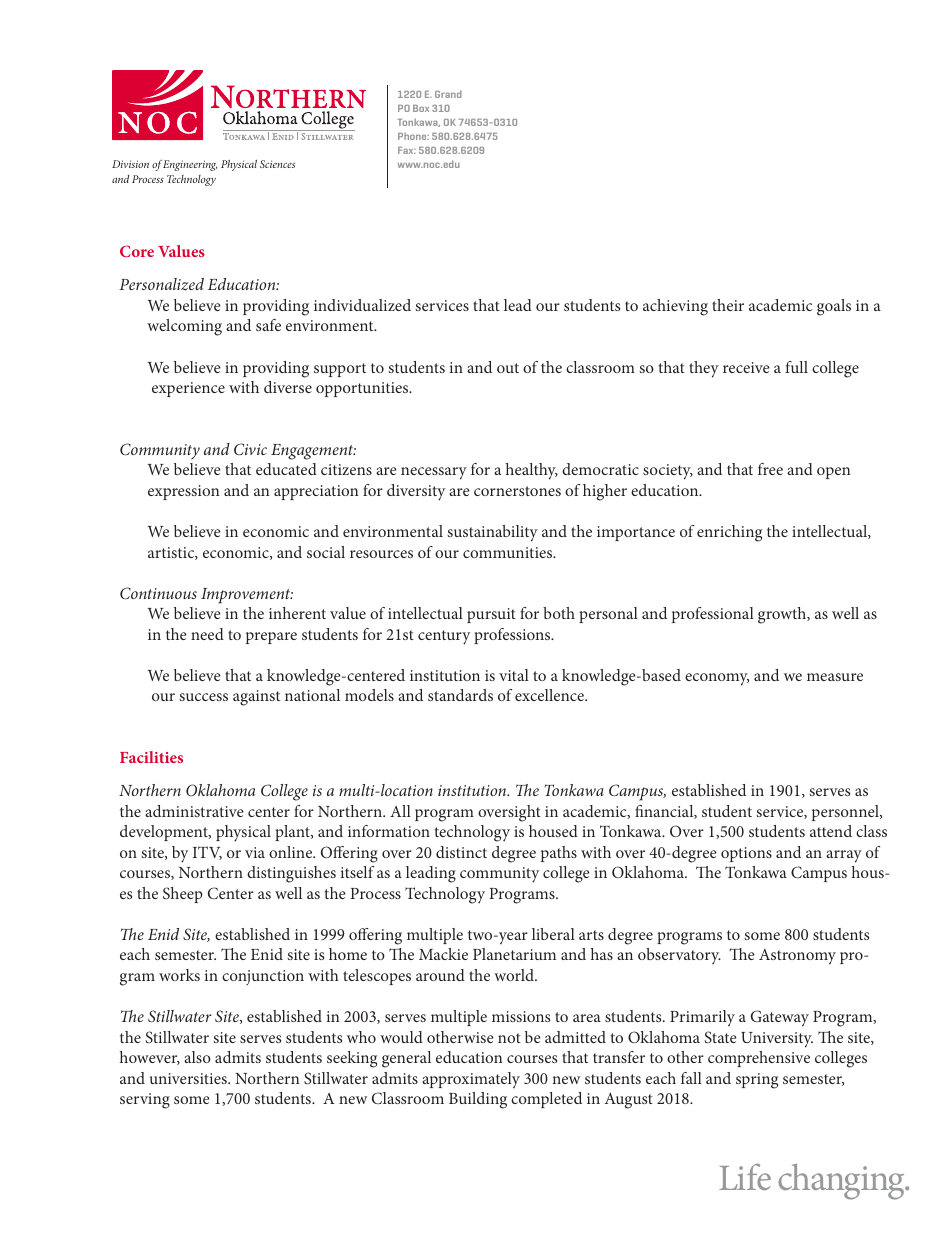  Describe the element at coordinates (207, 634) in the screenshot. I see `need` at that location.
